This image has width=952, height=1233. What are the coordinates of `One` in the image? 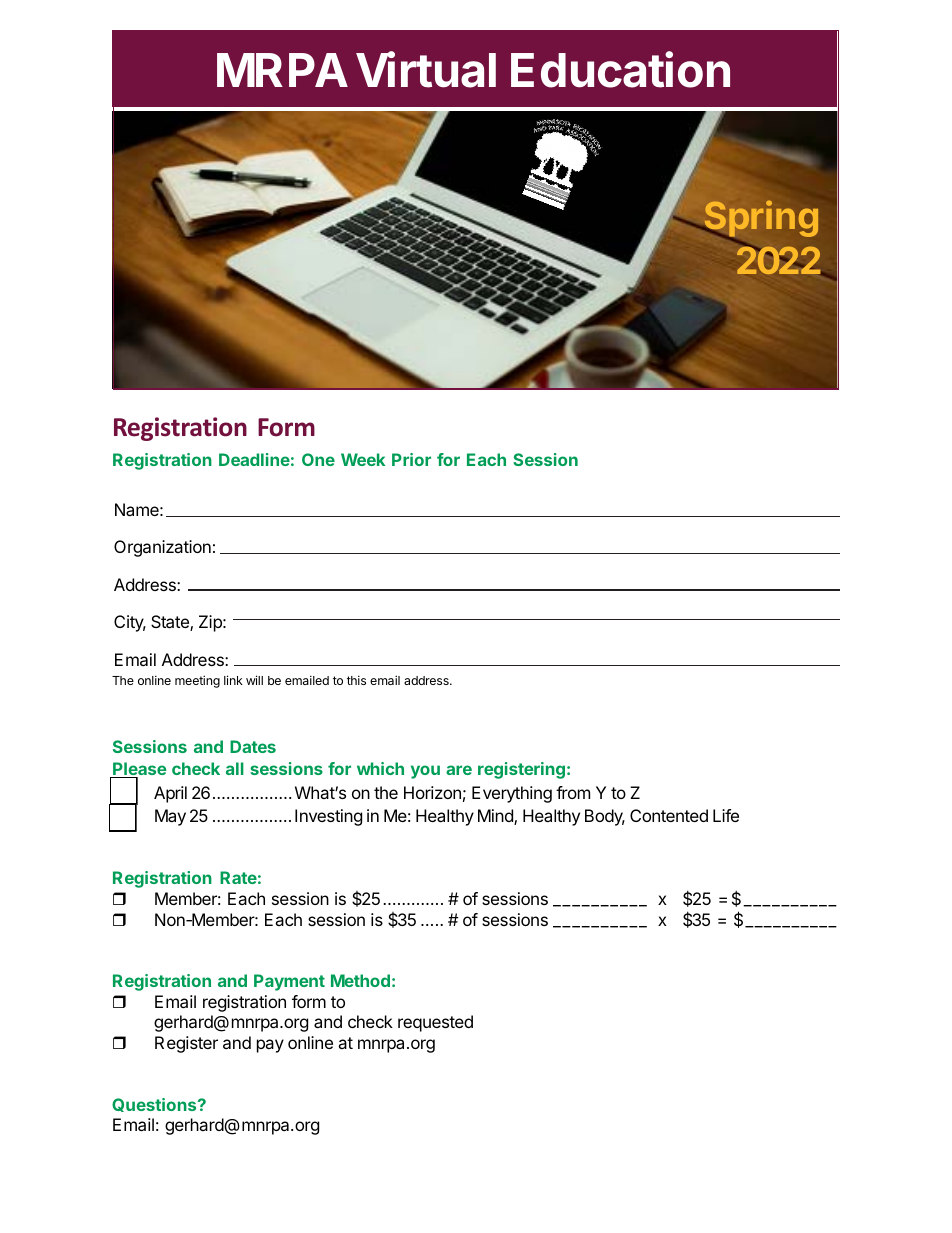 It's located at (318, 459).
